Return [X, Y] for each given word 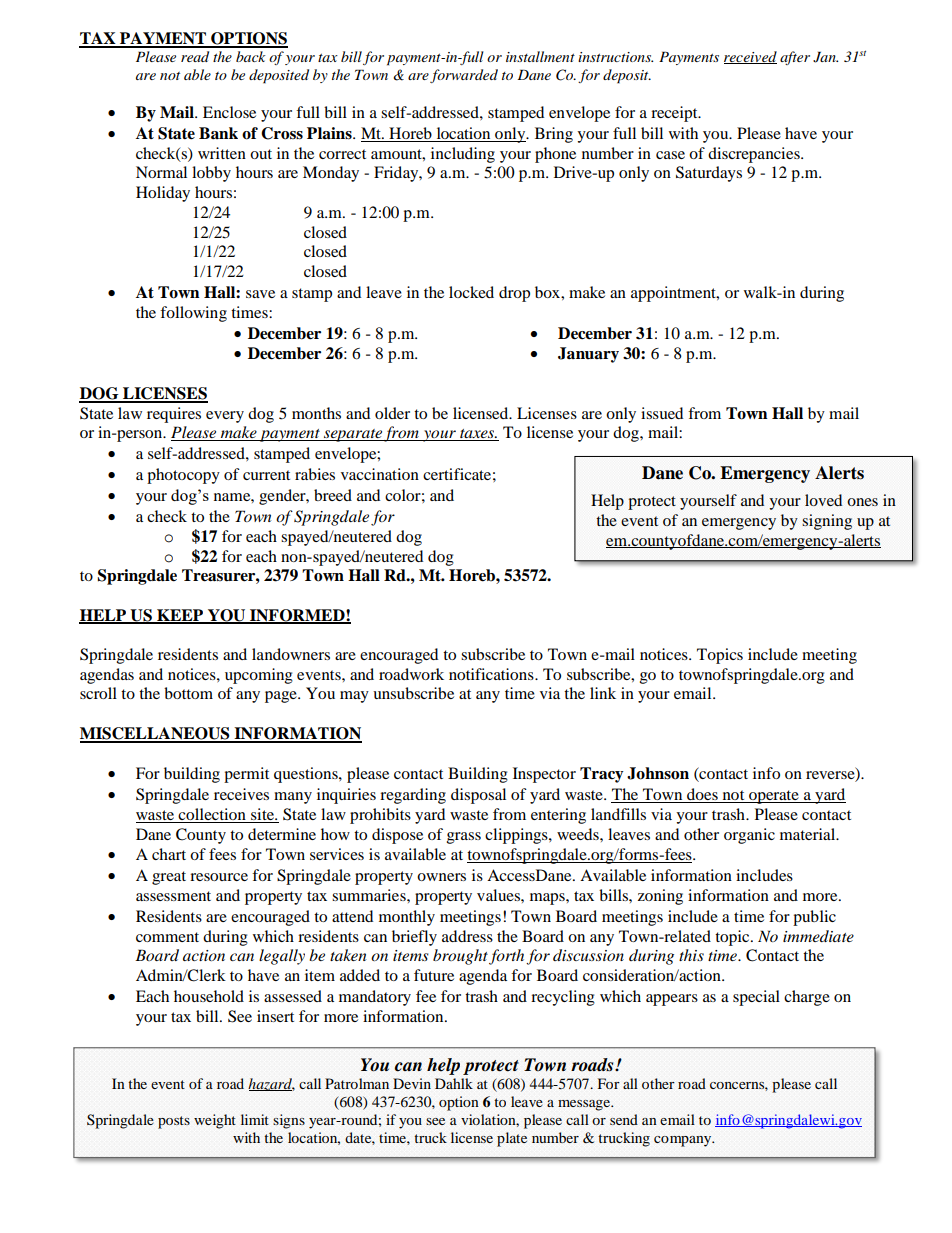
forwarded [464, 76]
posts [174, 1122]
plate [512, 1139]
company [684, 1141]
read [195, 56]
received [750, 57]
